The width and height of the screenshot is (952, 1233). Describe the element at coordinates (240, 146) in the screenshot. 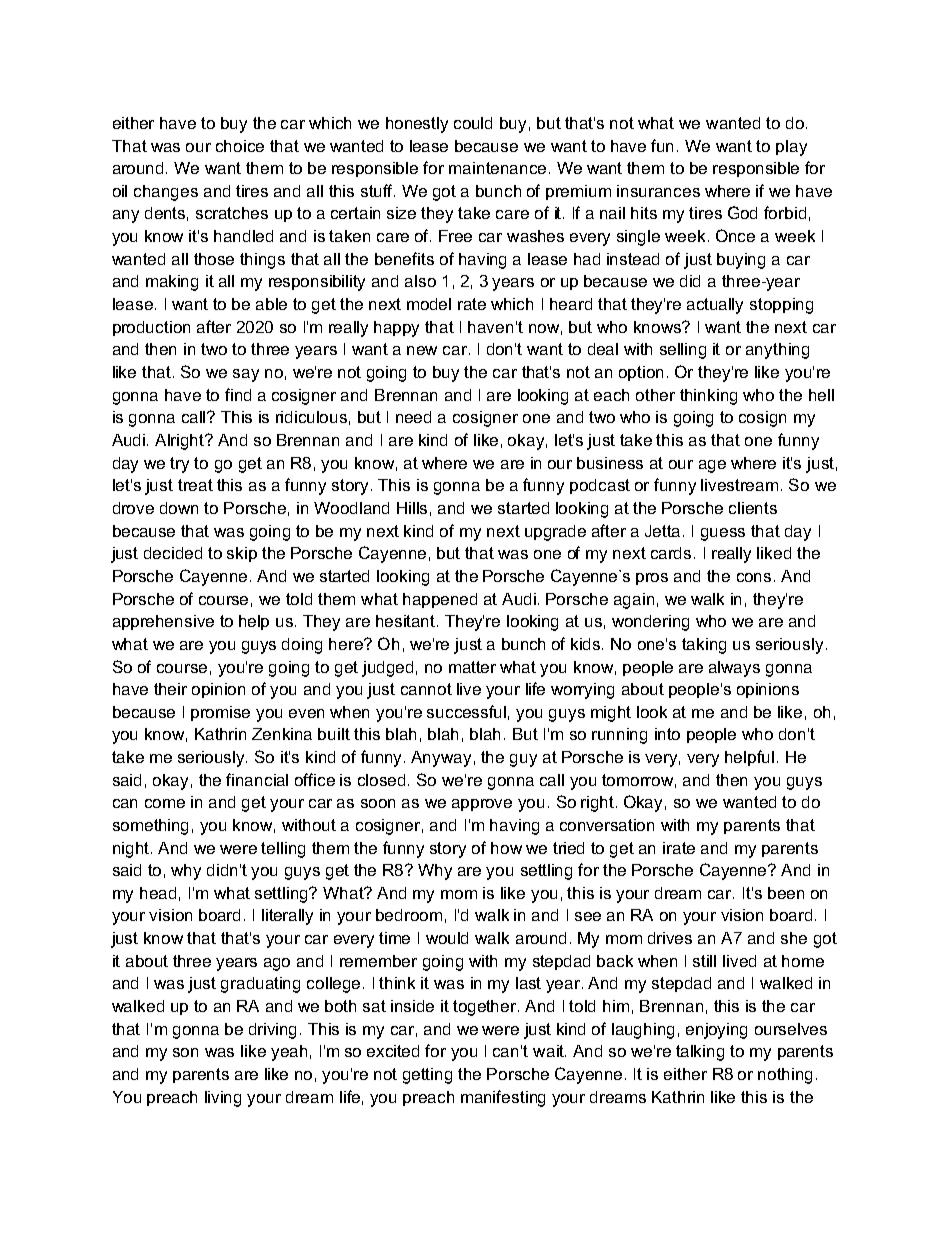

I see `choice` at that location.
